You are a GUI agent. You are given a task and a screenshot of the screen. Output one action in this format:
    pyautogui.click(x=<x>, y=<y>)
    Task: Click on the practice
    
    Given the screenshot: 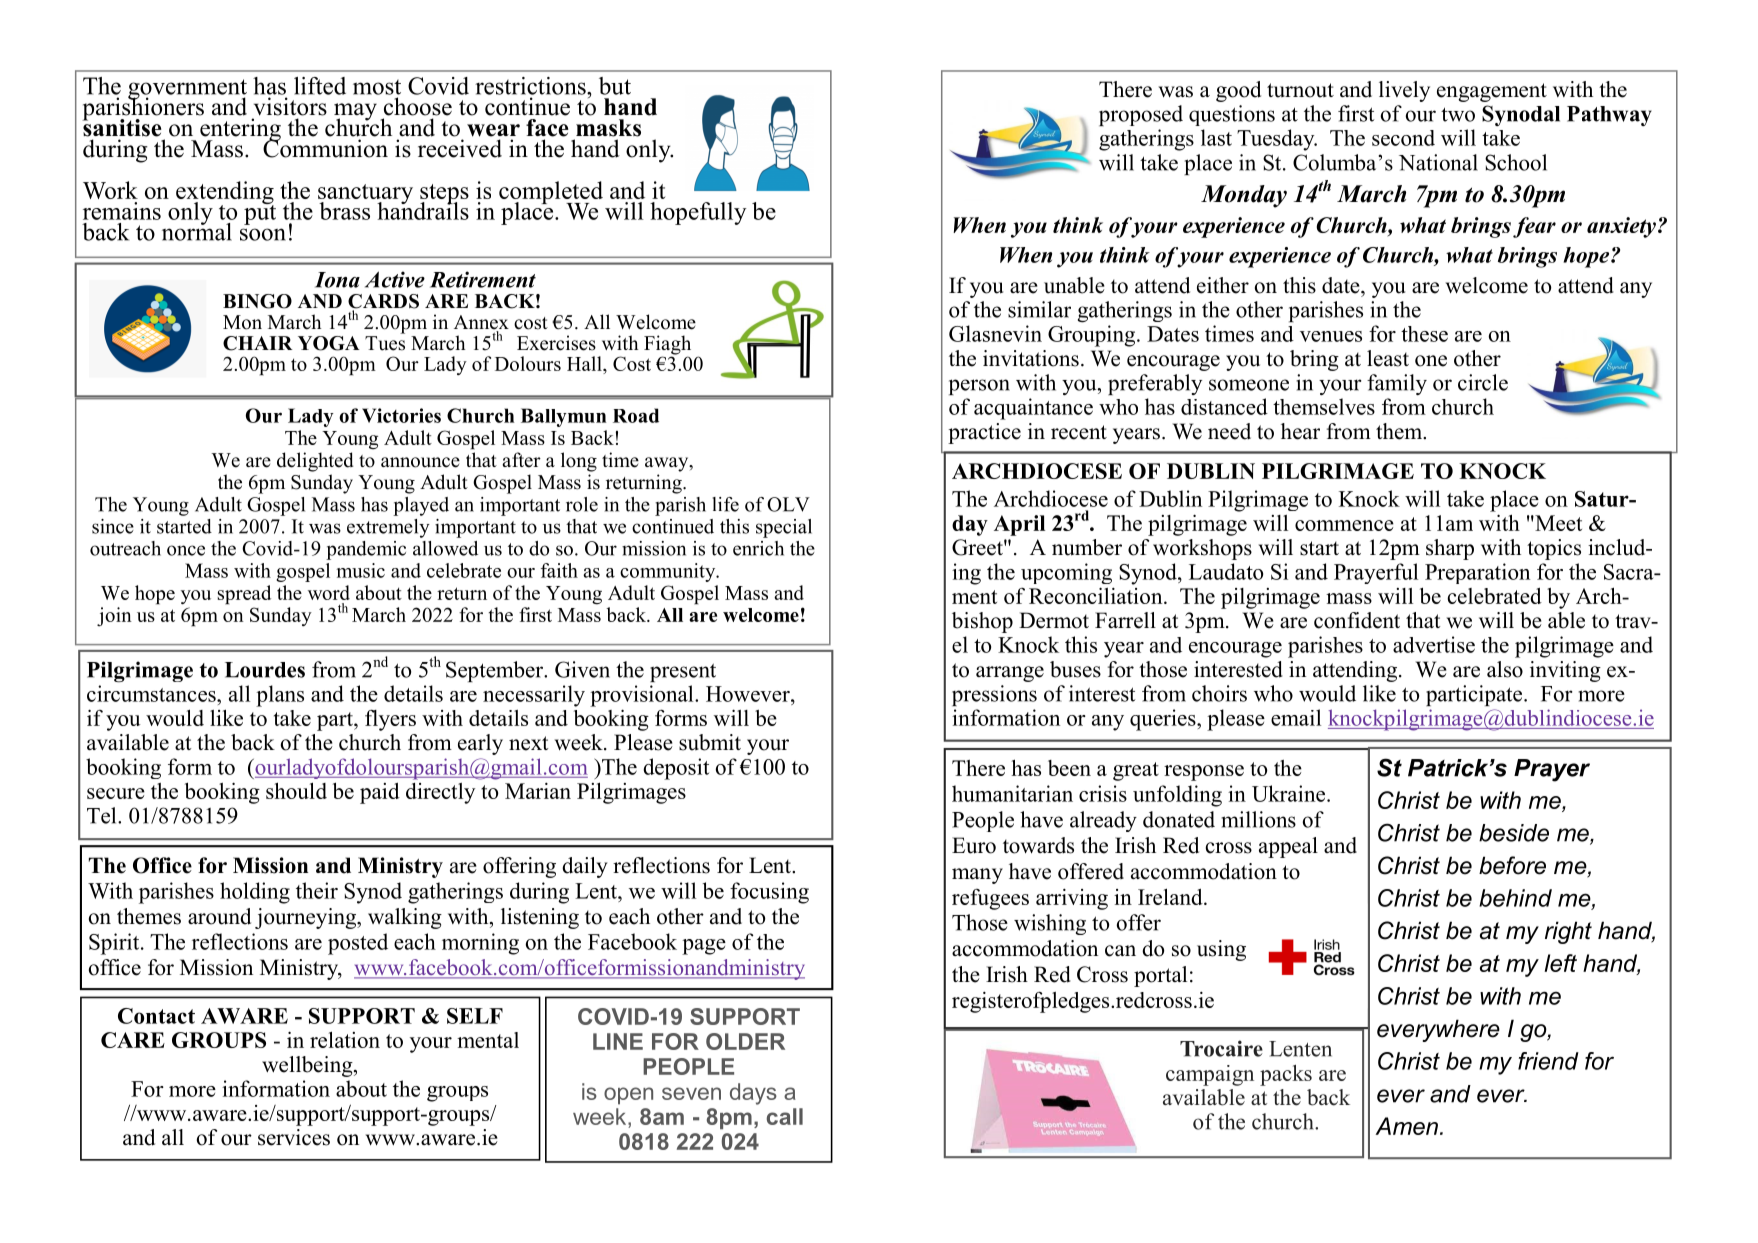 What is the action you would take?
    pyautogui.click(x=984, y=433)
